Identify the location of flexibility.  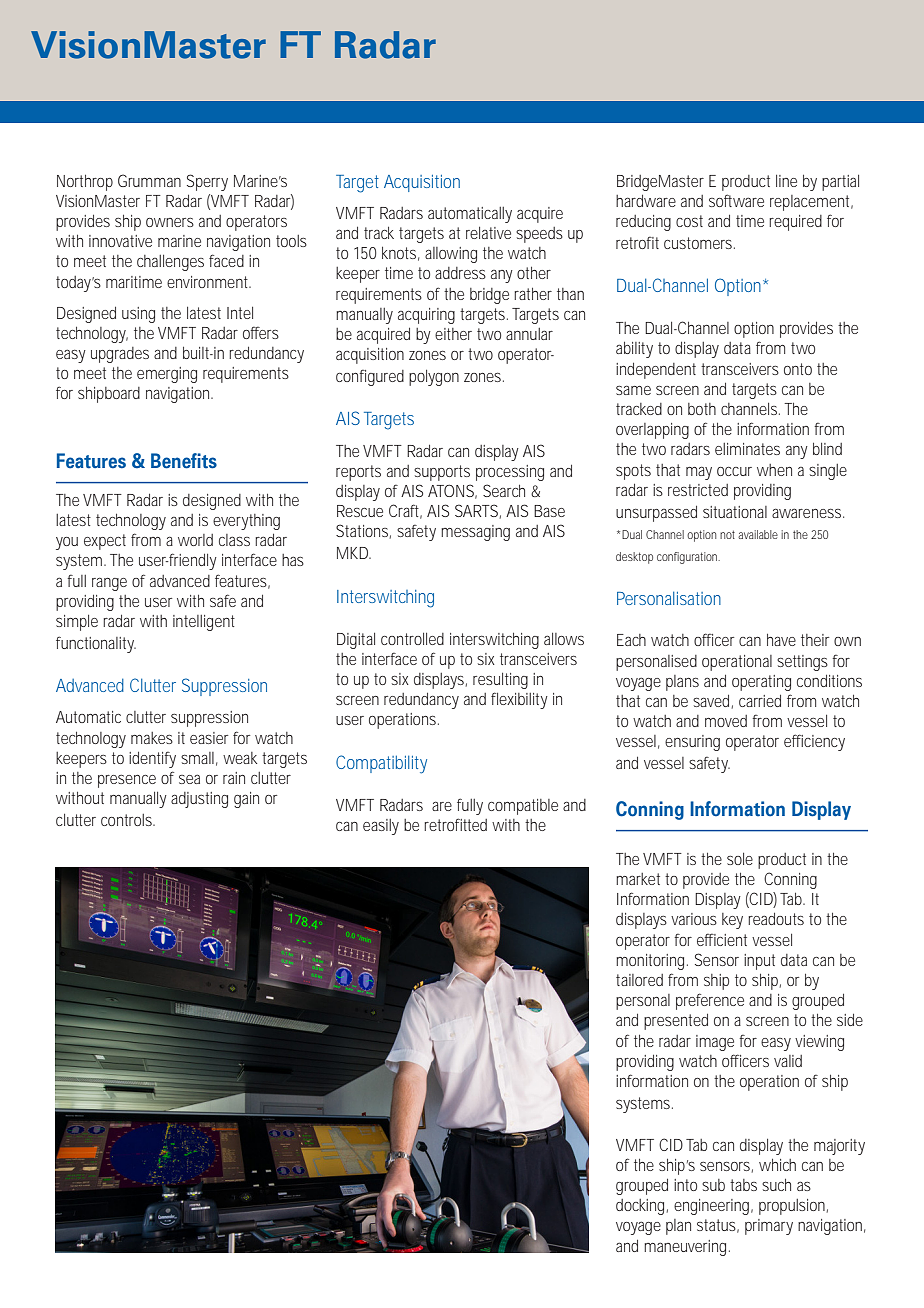
(519, 700).
